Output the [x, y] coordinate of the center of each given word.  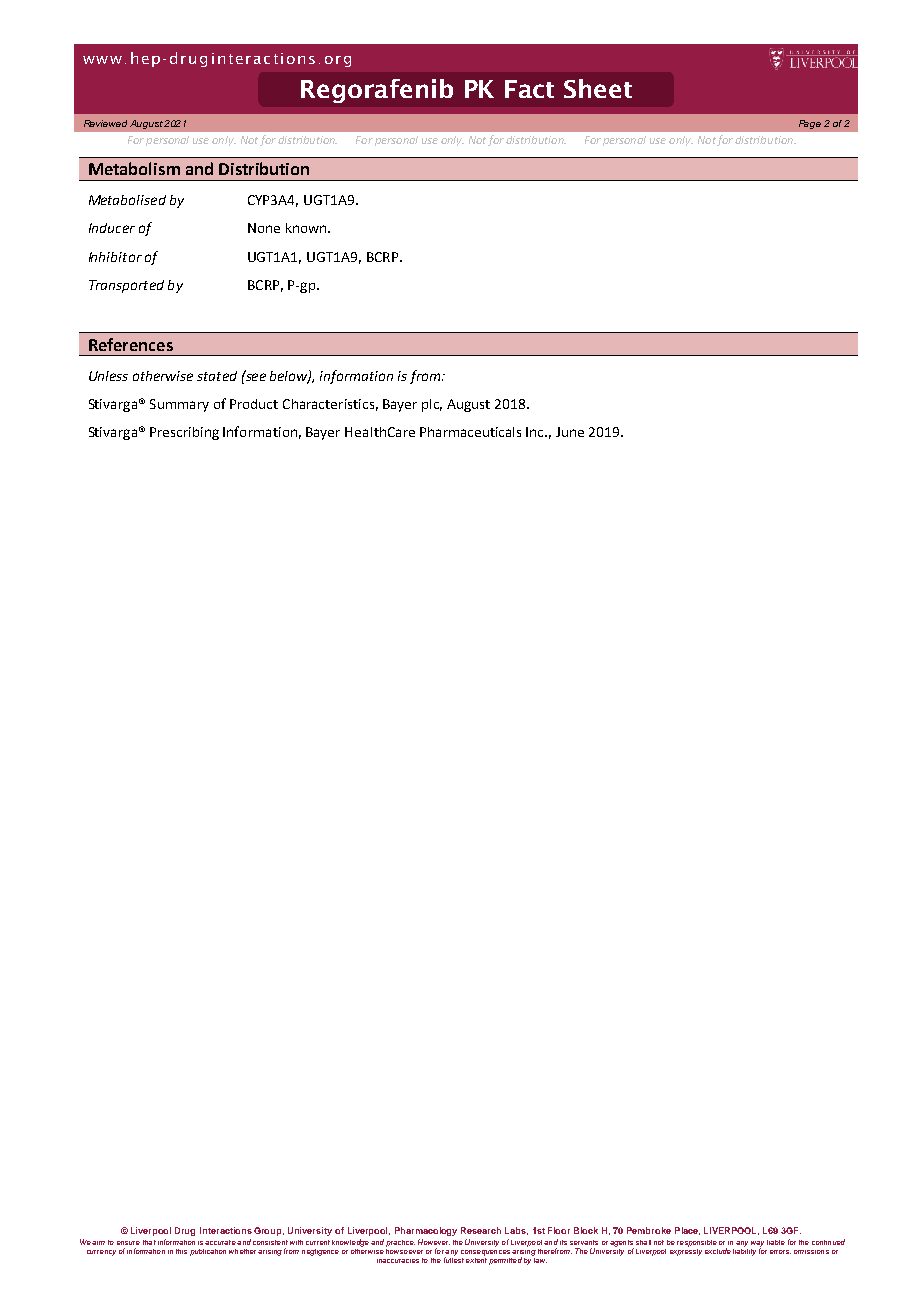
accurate [220, 1242]
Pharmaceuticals [470, 432]
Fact [529, 89]
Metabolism [134, 168]
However [434, 1242]
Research [481, 1230]
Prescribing [184, 433]
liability [744, 1250]
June [570, 432]
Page [810, 124]
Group [269, 1231]
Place [687, 1231]
